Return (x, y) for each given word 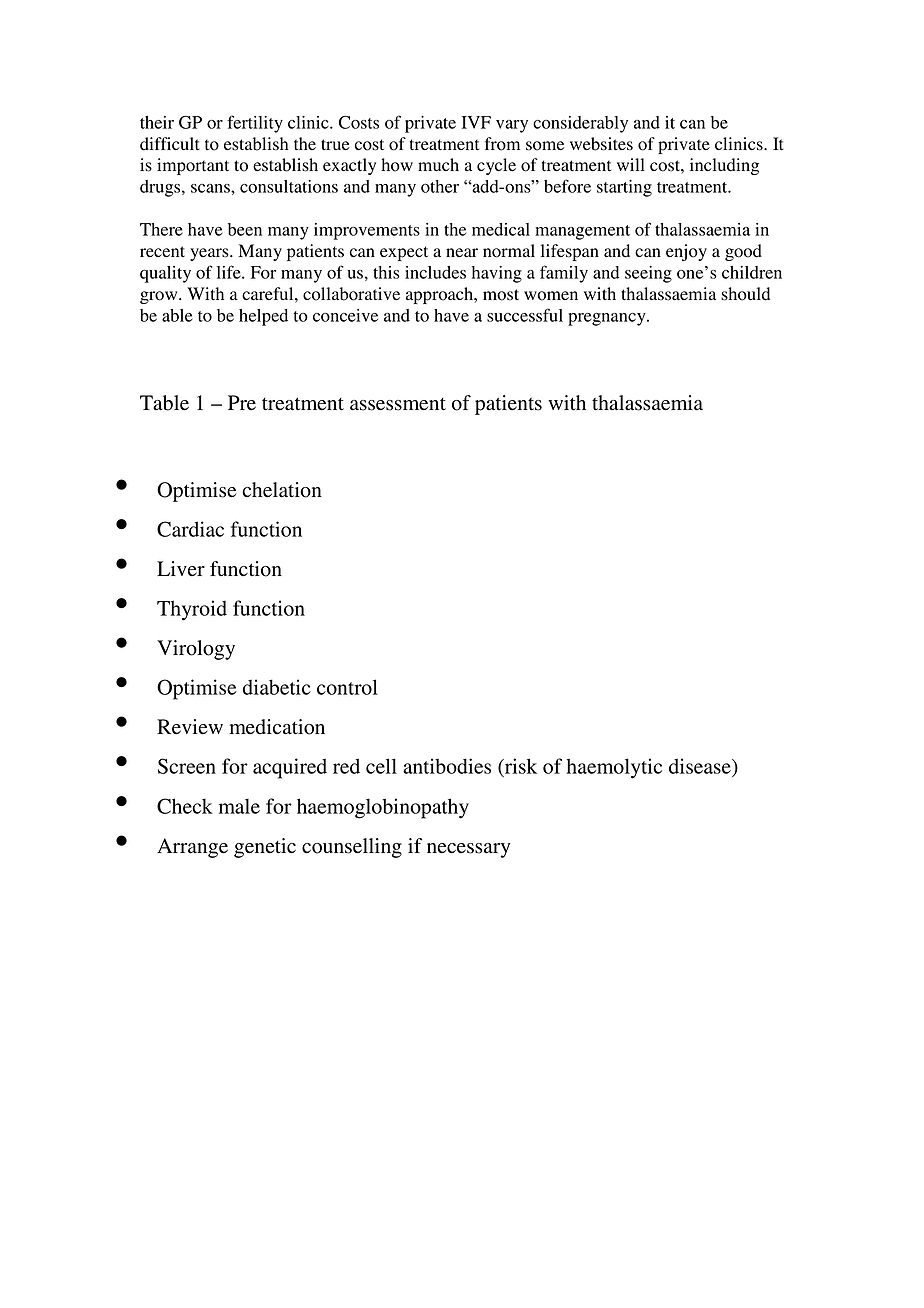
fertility (255, 124)
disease (701, 767)
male (239, 806)
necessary (468, 850)
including (724, 166)
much (438, 164)
